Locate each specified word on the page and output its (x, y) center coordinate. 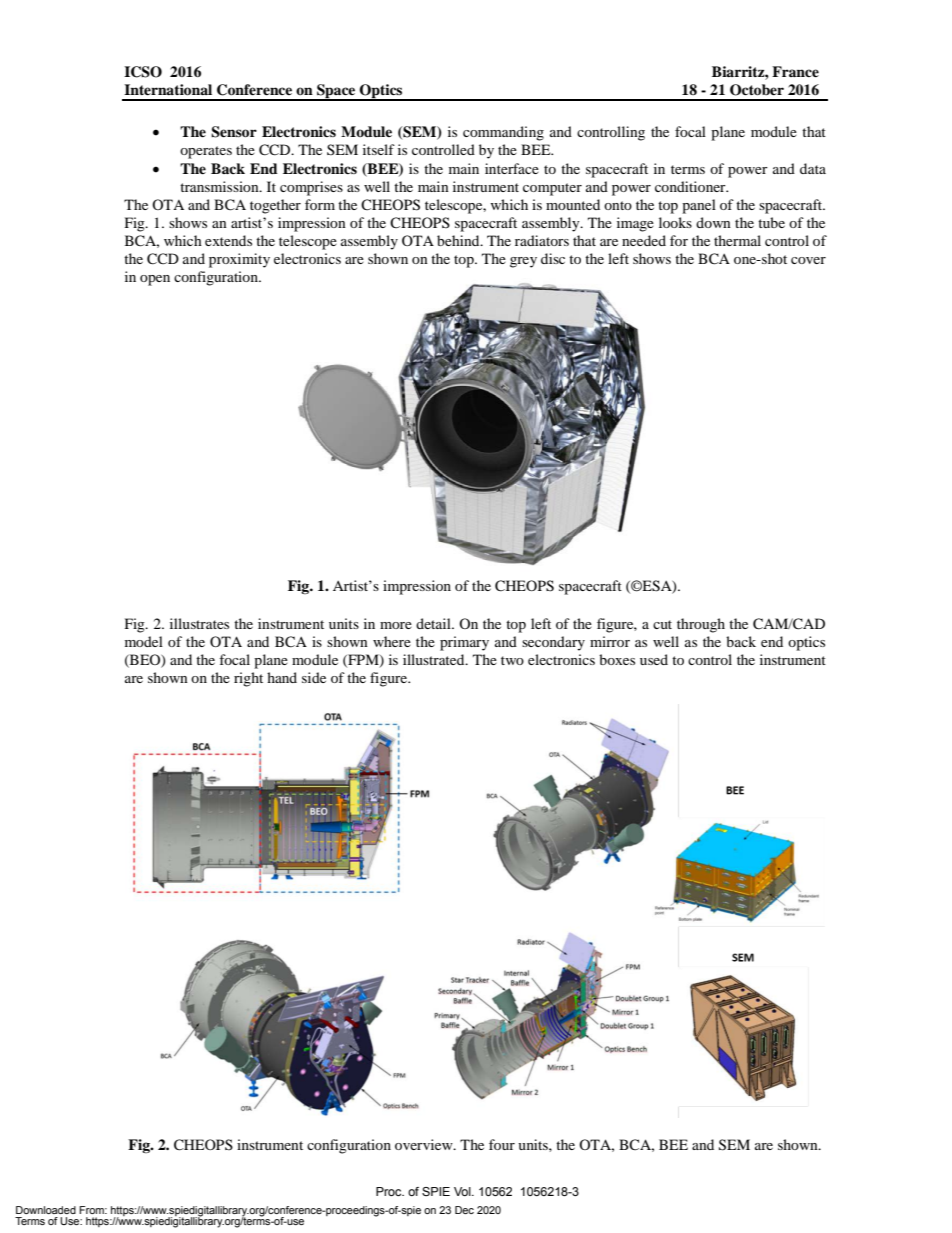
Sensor (234, 132)
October (757, 90)
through (701, 625)
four (502, 1144)
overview (425, 1144)
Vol (463, 1191)
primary (464, 643)
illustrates (199, 623)
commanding (503, 133)
